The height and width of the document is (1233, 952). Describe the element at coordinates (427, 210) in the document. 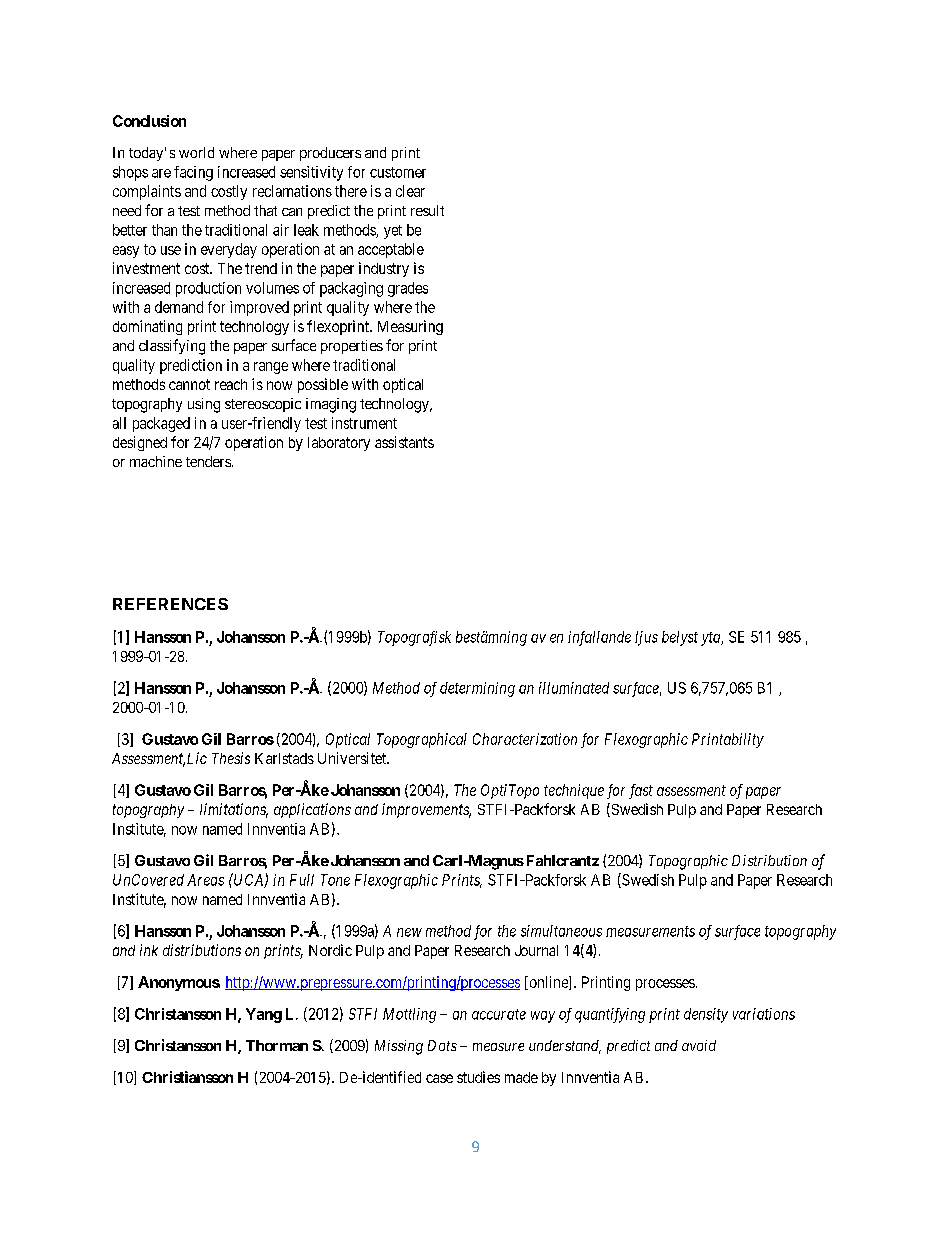

I see `result` at that location.
